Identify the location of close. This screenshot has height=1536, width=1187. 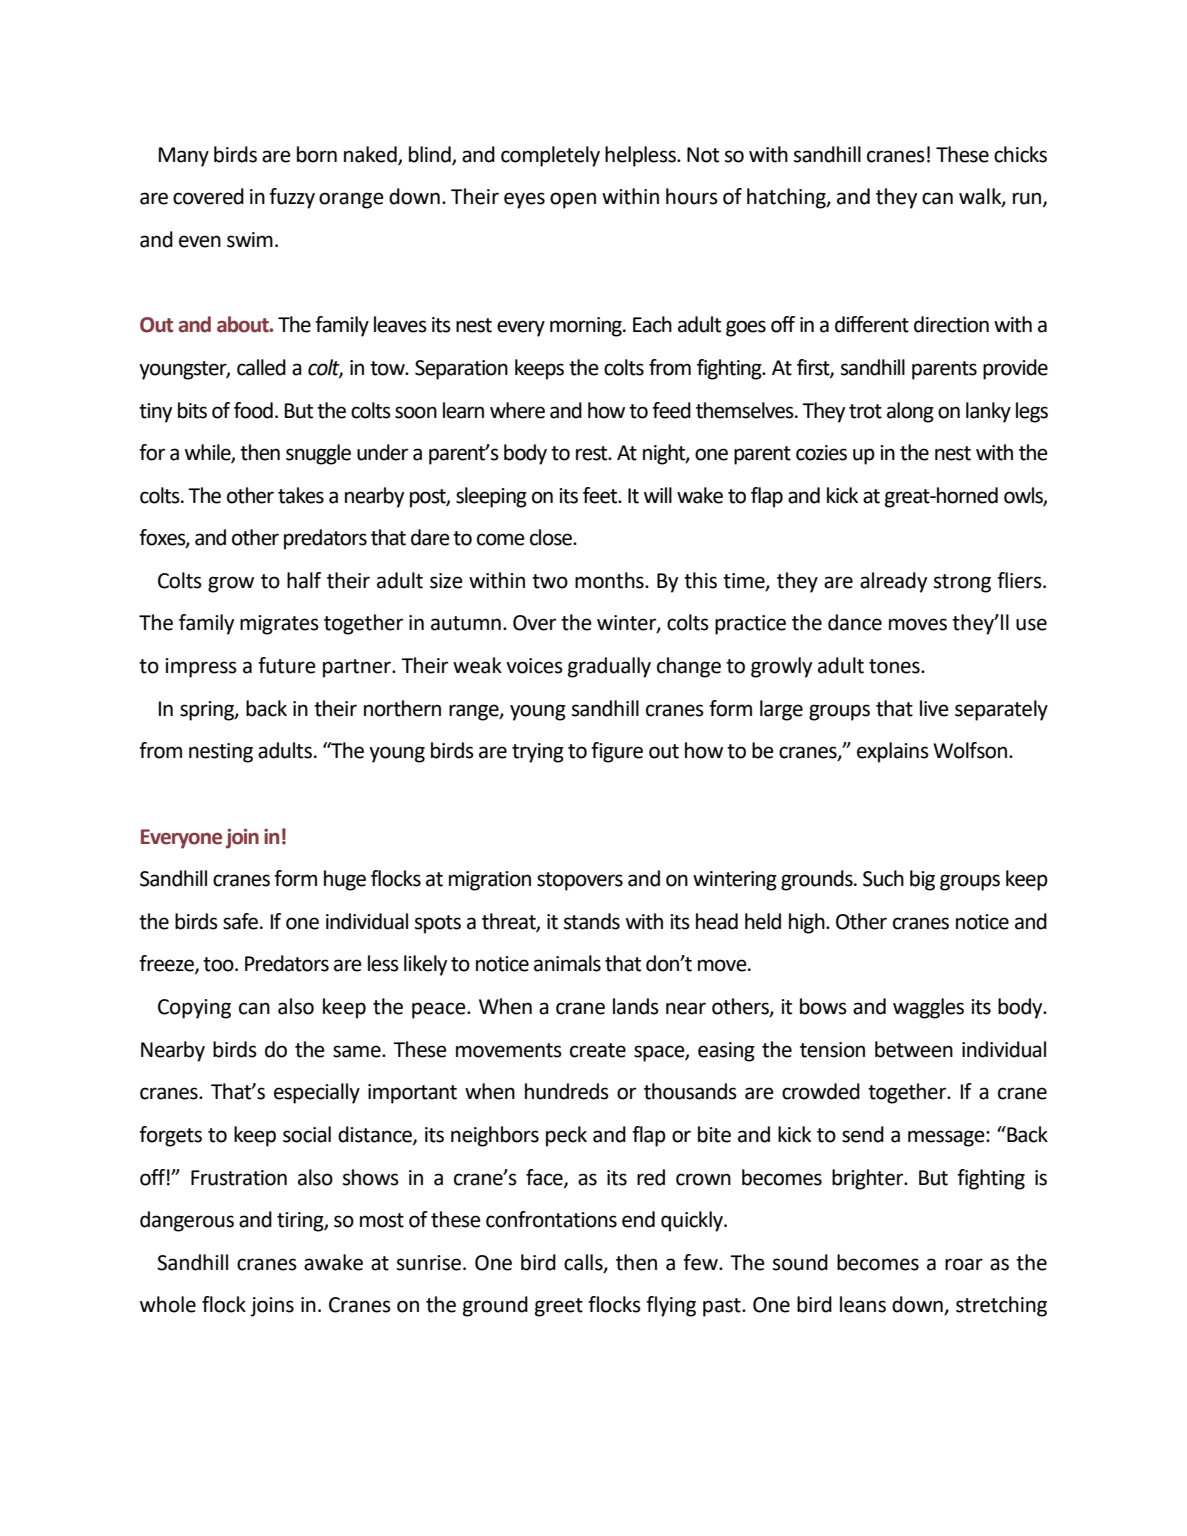
(552, 537).
